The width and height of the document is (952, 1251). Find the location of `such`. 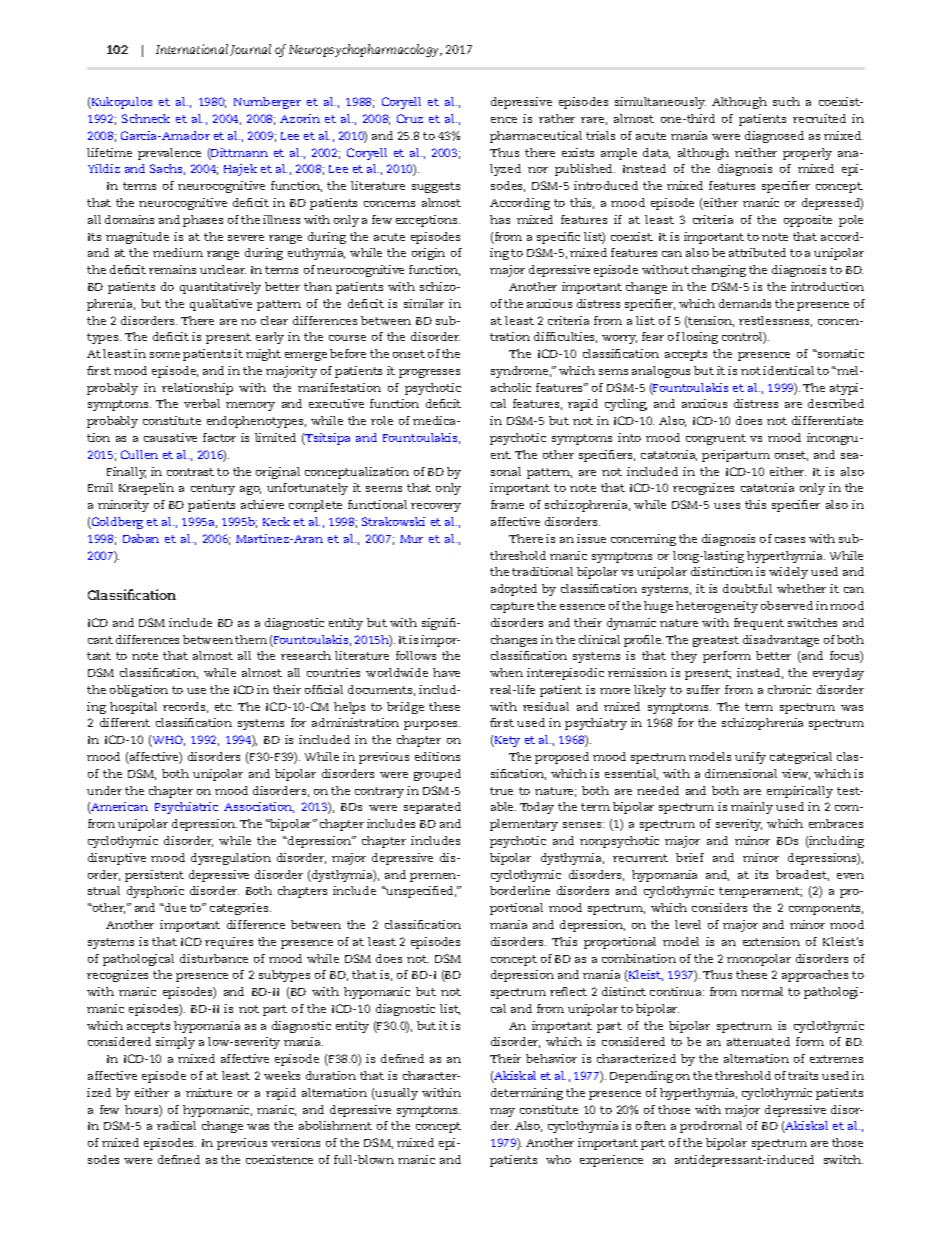

such is located at coordinates (786, 101).
